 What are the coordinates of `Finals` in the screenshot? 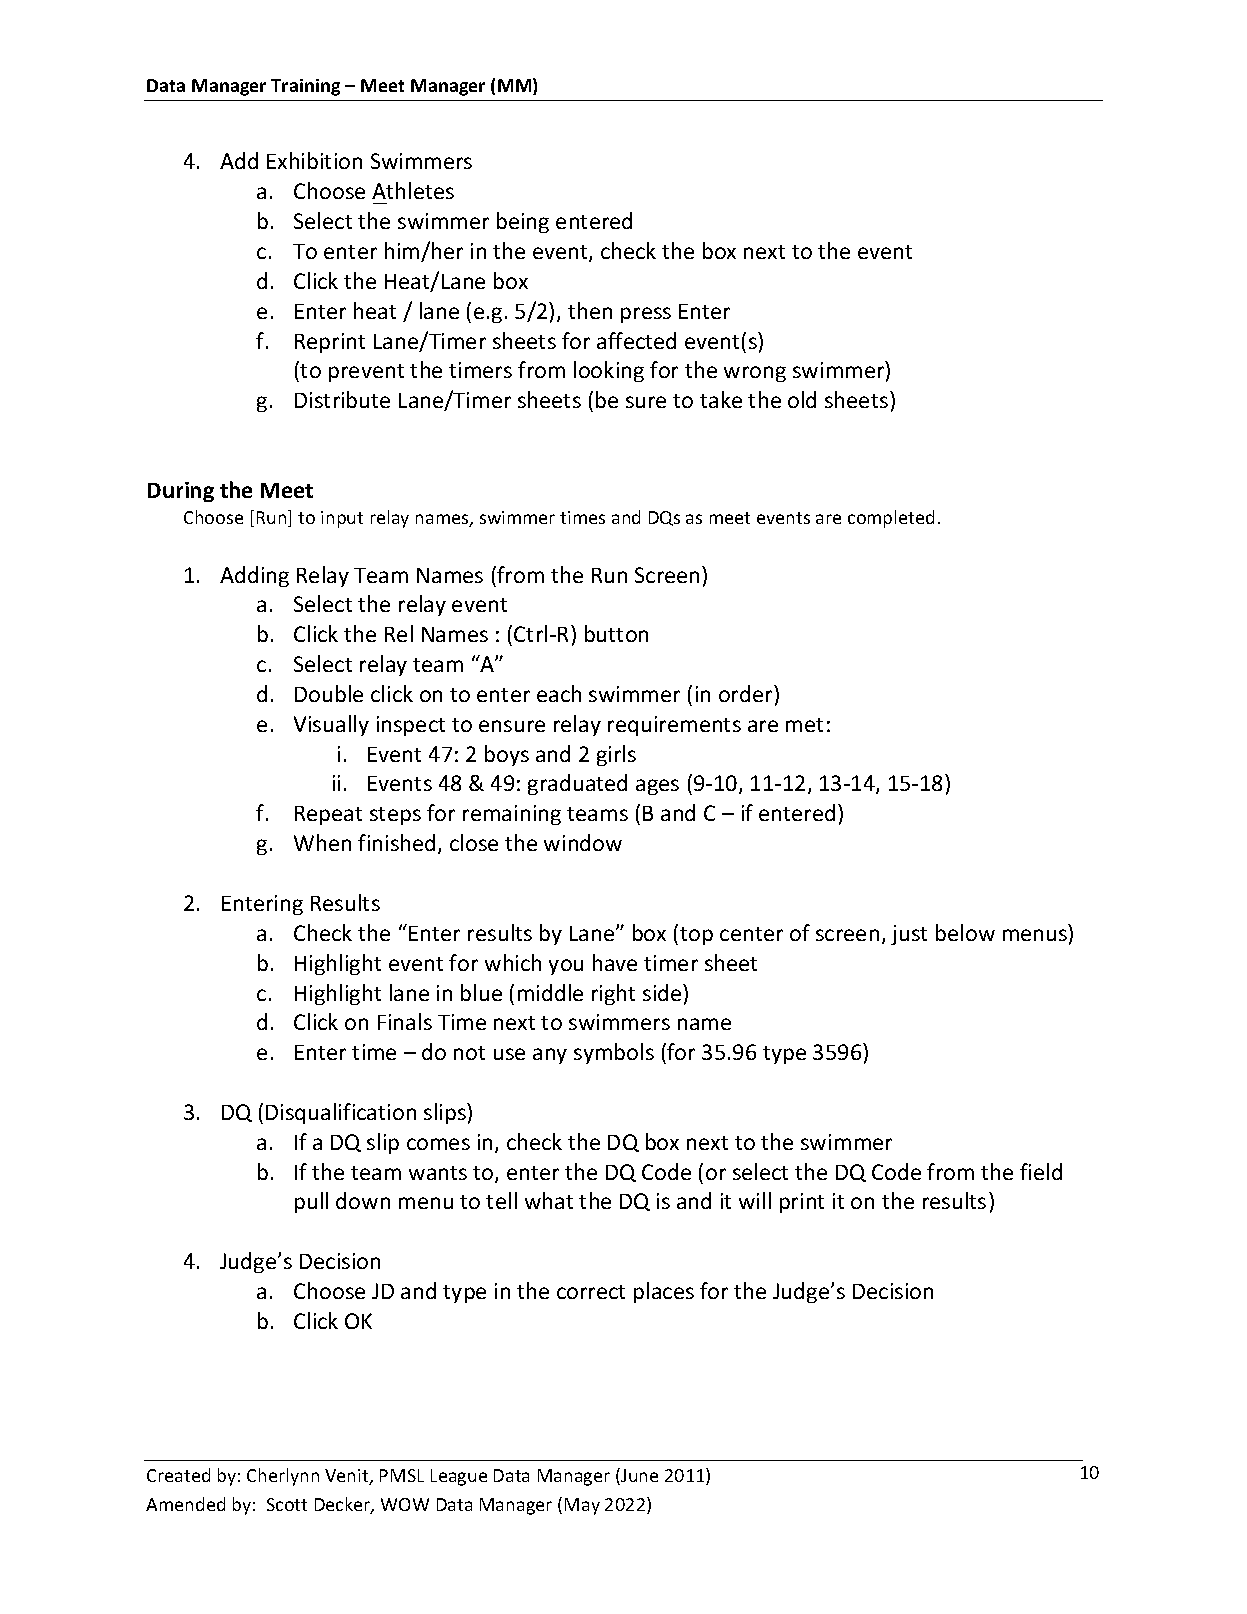 It's located at (405, 1021).
